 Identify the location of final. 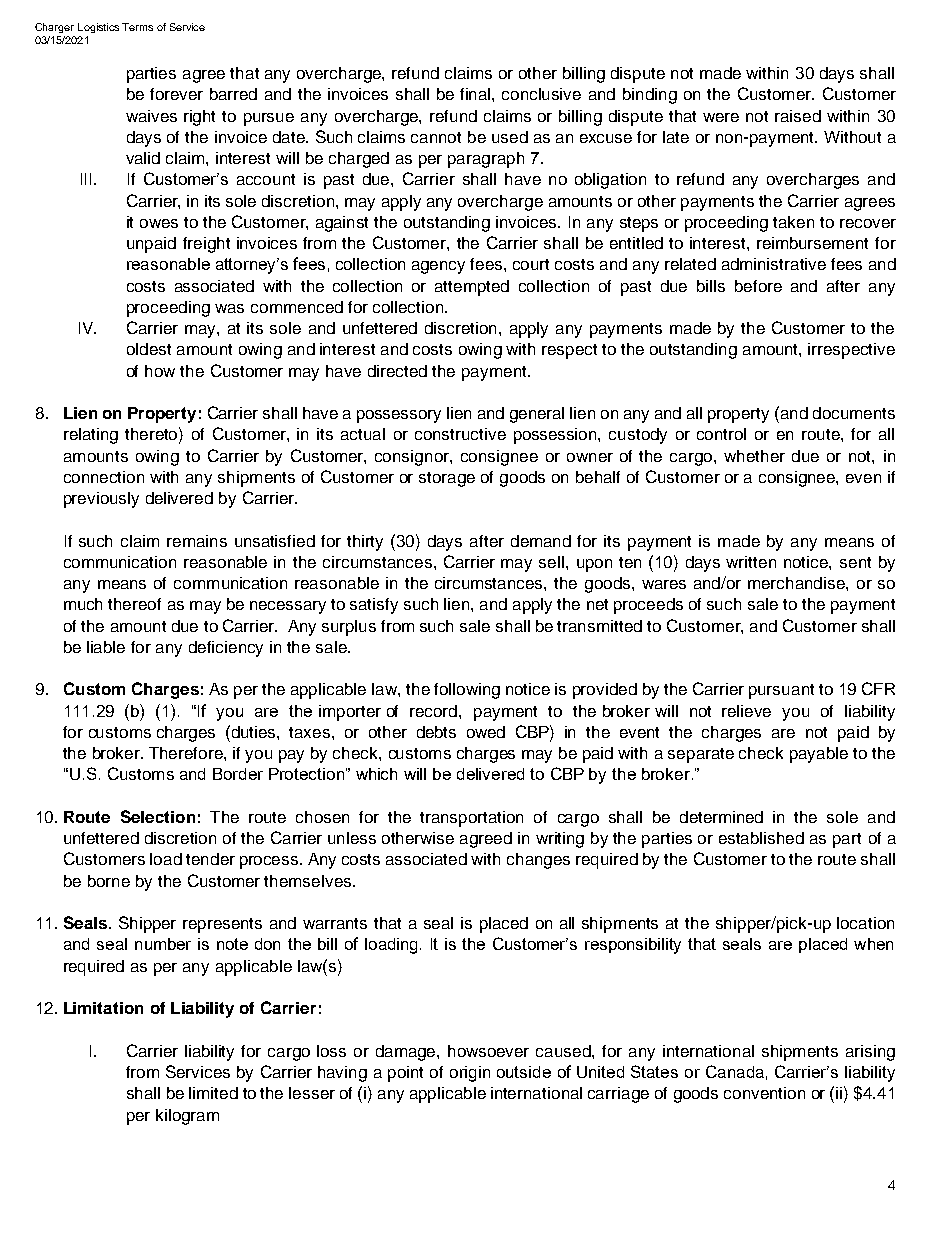
(476, 94).
